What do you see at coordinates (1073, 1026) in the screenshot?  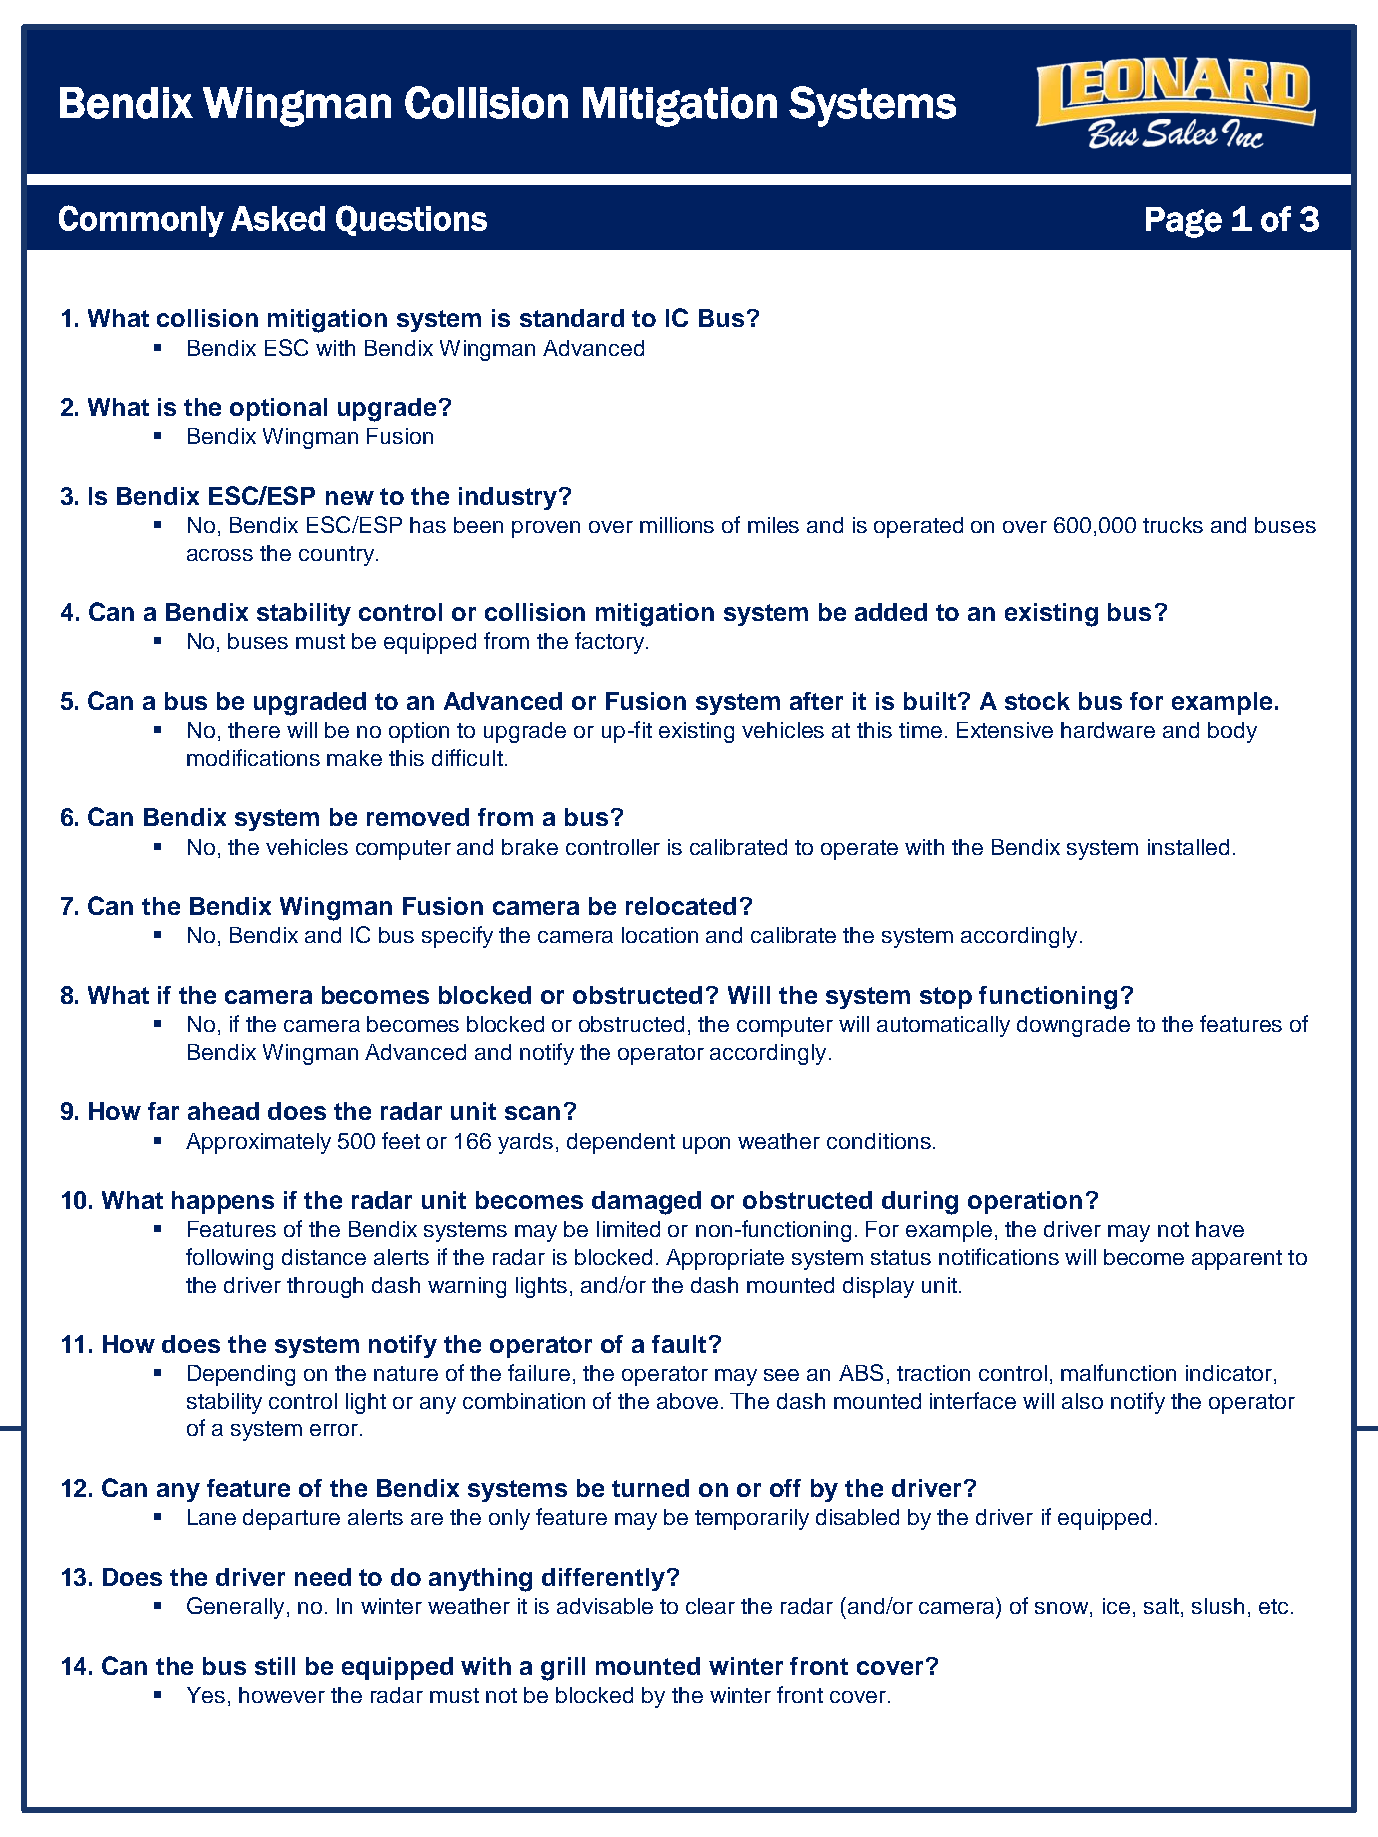 I see `downgrade` at bounding box center [1073, 1026].
